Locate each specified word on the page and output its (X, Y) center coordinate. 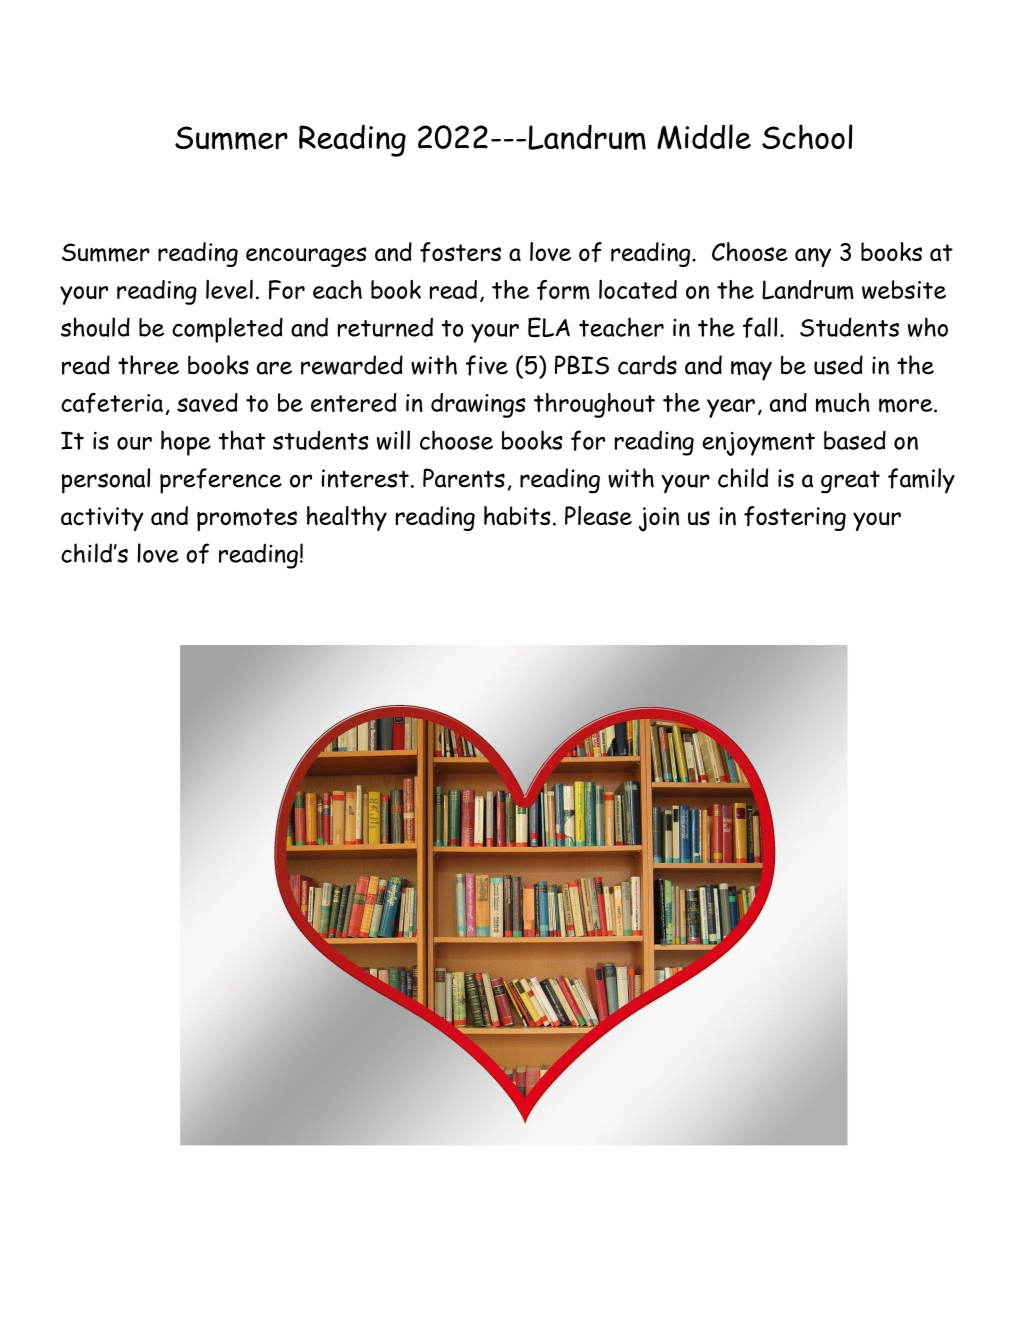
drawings (478, 405)
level (229, 289)
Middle (704, 137)
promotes (247, 519)
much (843, 403)
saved (207, 402)
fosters (460, 252)
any (813, 257)
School (807, 136)
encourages (306, 257)
